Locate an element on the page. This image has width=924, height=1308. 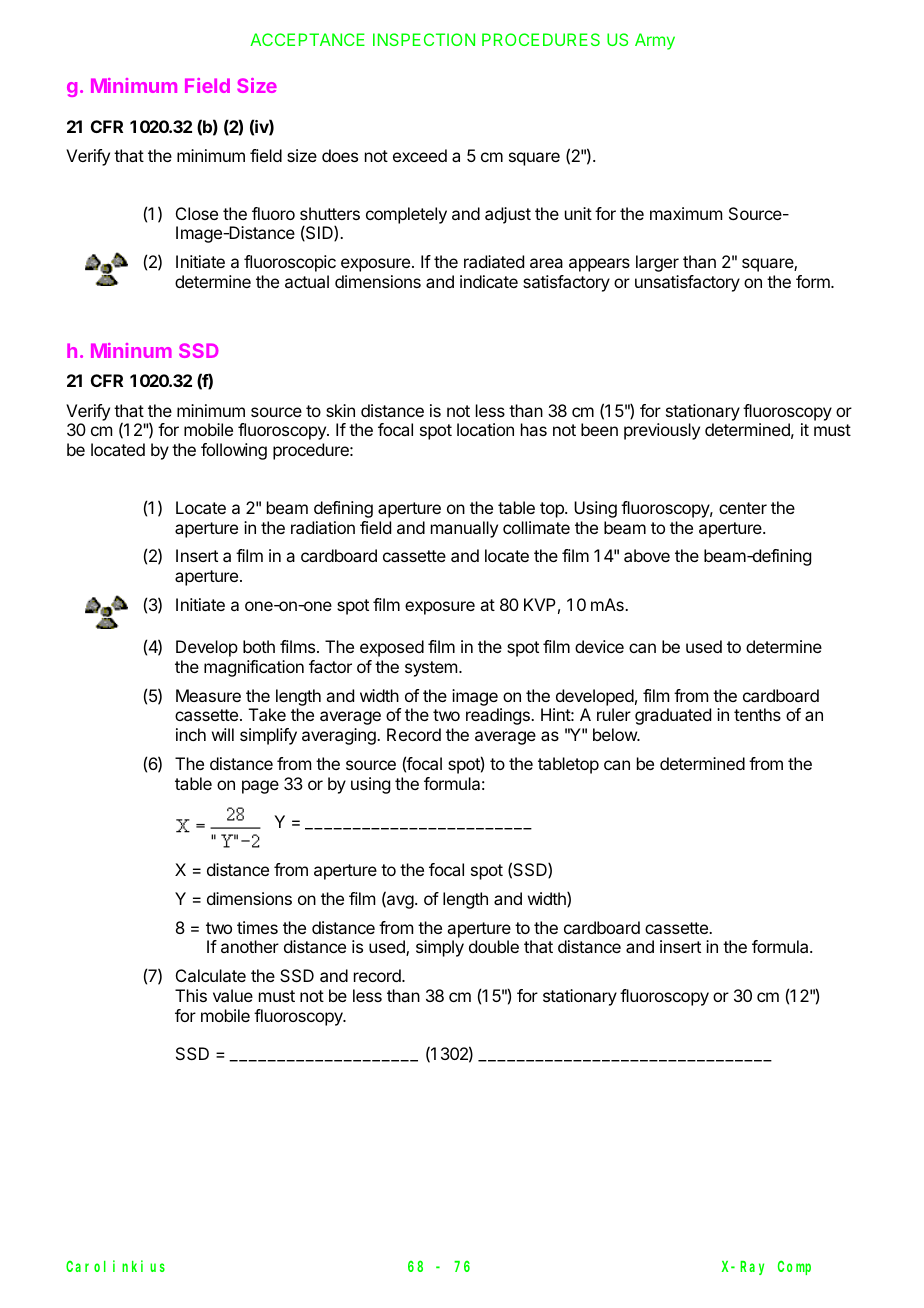
Army is located at coordinates (655, 41).
